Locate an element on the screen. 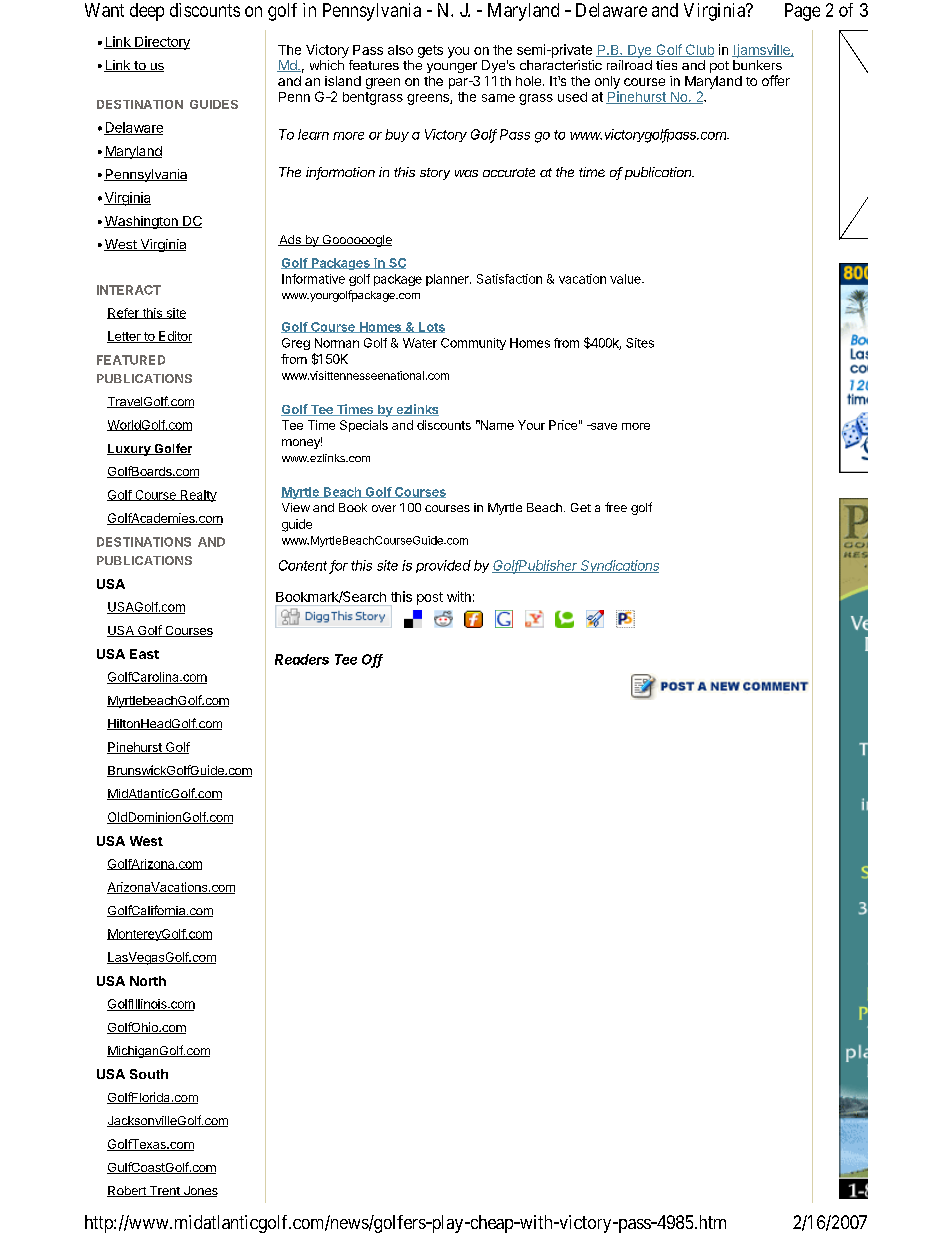 The image size is (952, 1233). over is located at coordinates (384, 508).
